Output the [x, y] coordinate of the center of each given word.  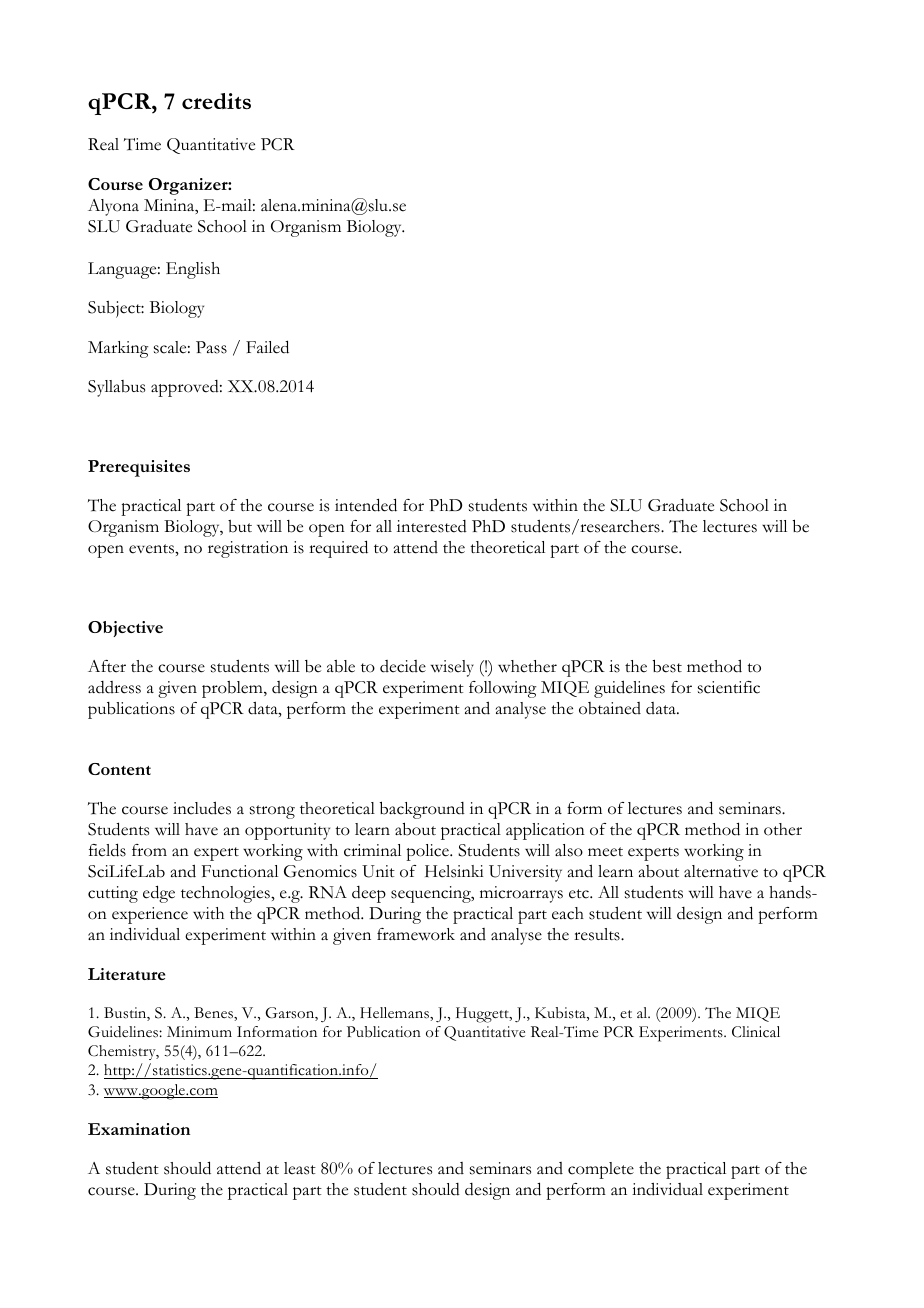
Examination [139, 1129]
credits [216, 101]
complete [601, 1170]
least [300, 1168]
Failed [267, 347]
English [193, 270]
